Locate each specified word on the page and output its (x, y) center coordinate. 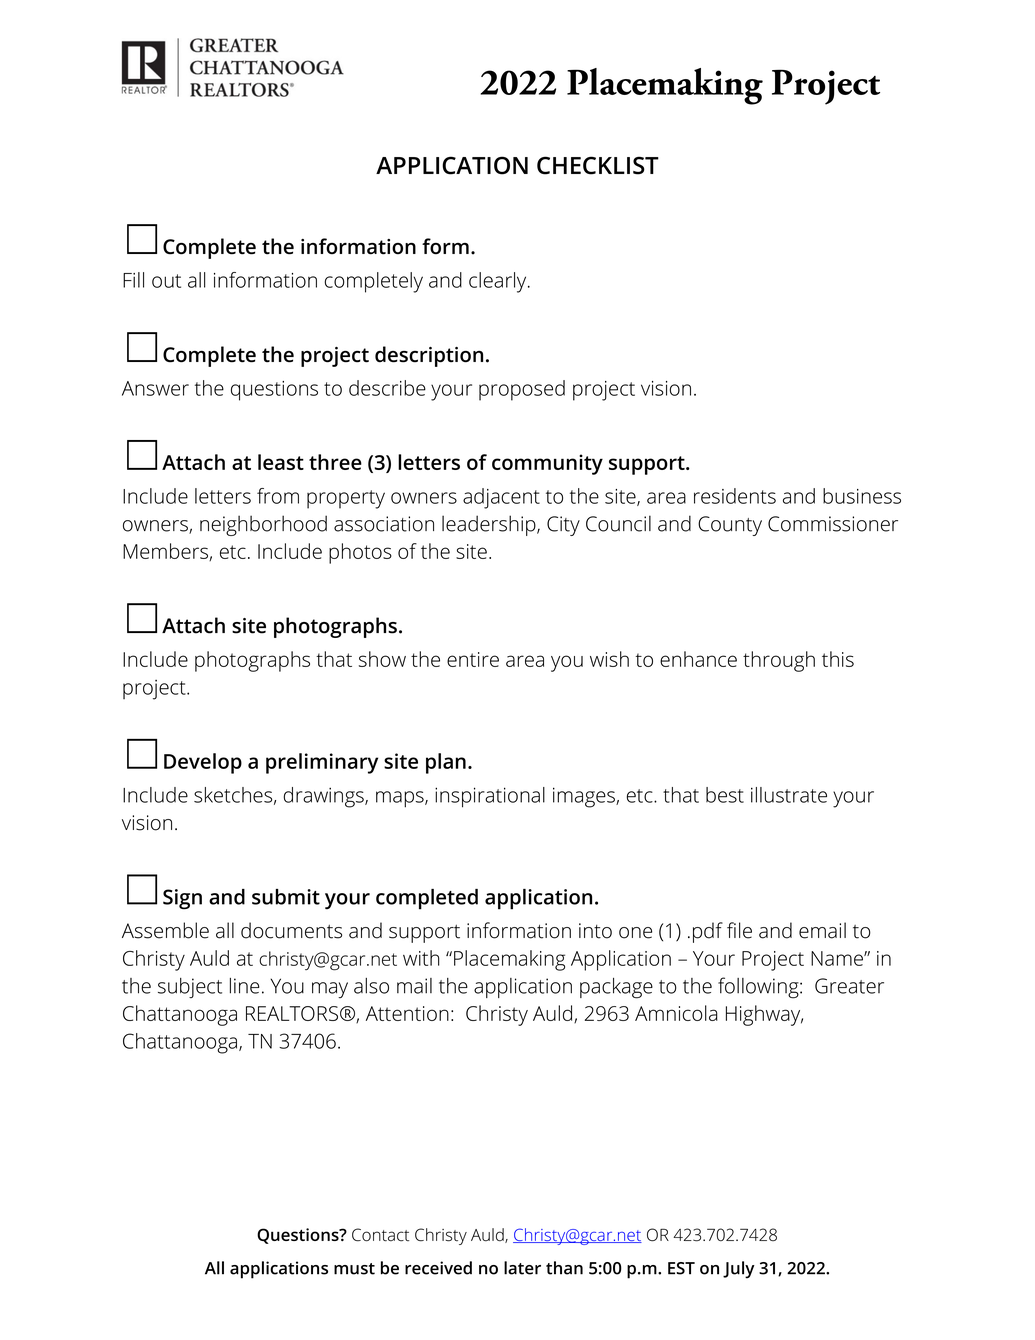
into (595, 931)
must (354, 1269)
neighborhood (263, 525)
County (730, 526)
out (166, 281)
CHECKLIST (598, 165)
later (522, 1268)
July (739, 1270)
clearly (499, 282)
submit (286, 897)
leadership (490, 525)
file (739, 930)
